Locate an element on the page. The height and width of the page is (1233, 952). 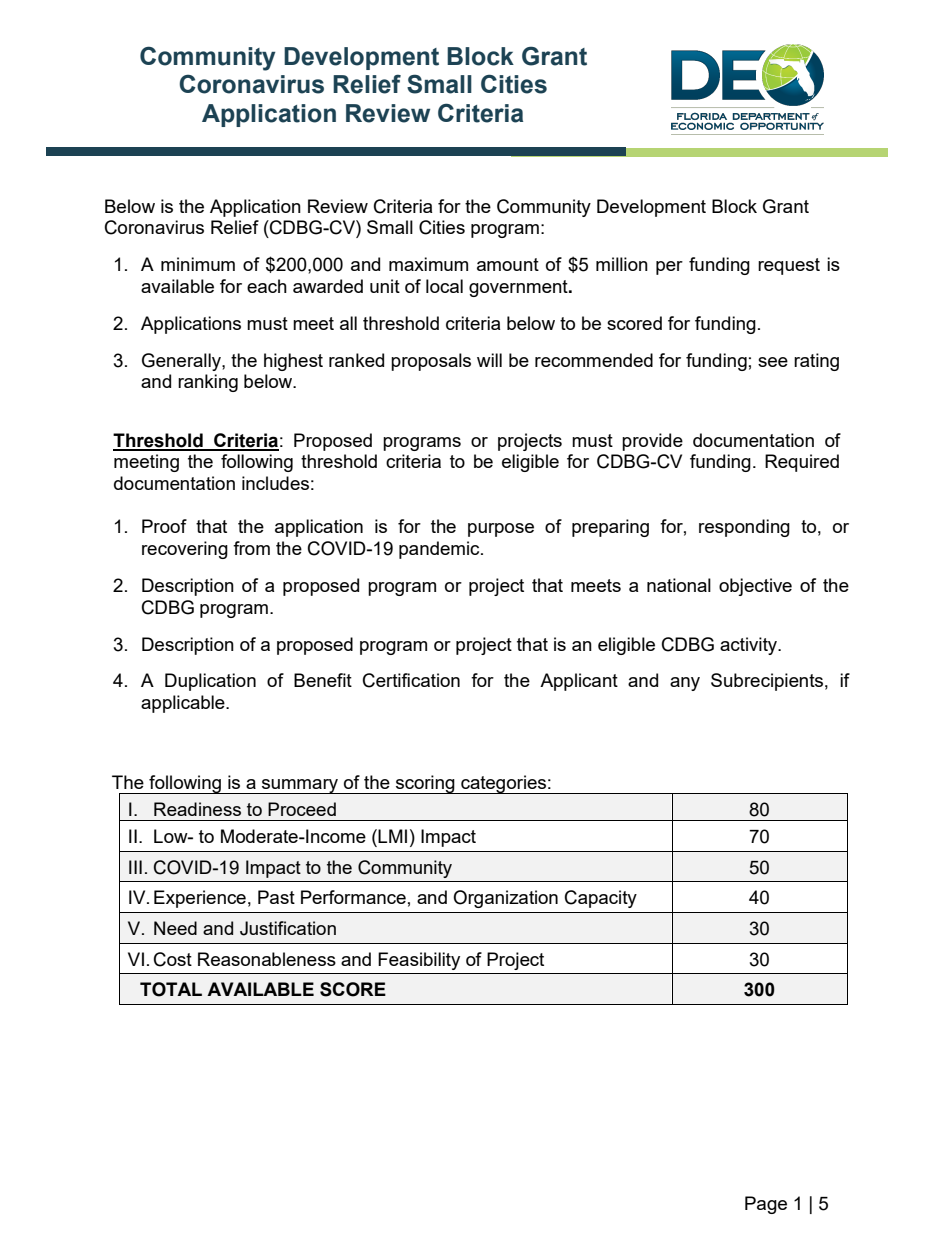
any is located at coordinates (685, 684).
